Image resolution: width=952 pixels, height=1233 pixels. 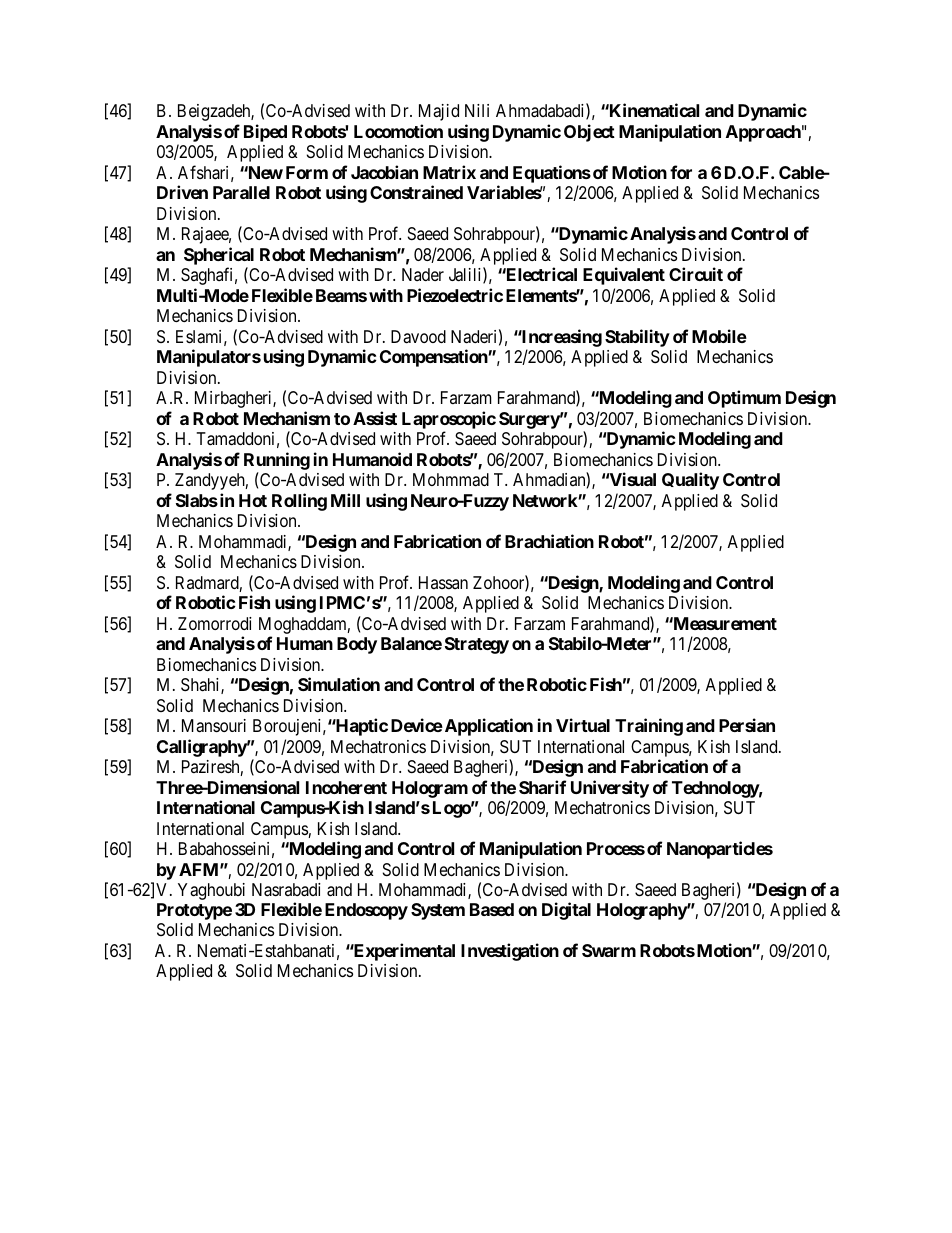 I want to click on Based, so click(x=492, y=909).
